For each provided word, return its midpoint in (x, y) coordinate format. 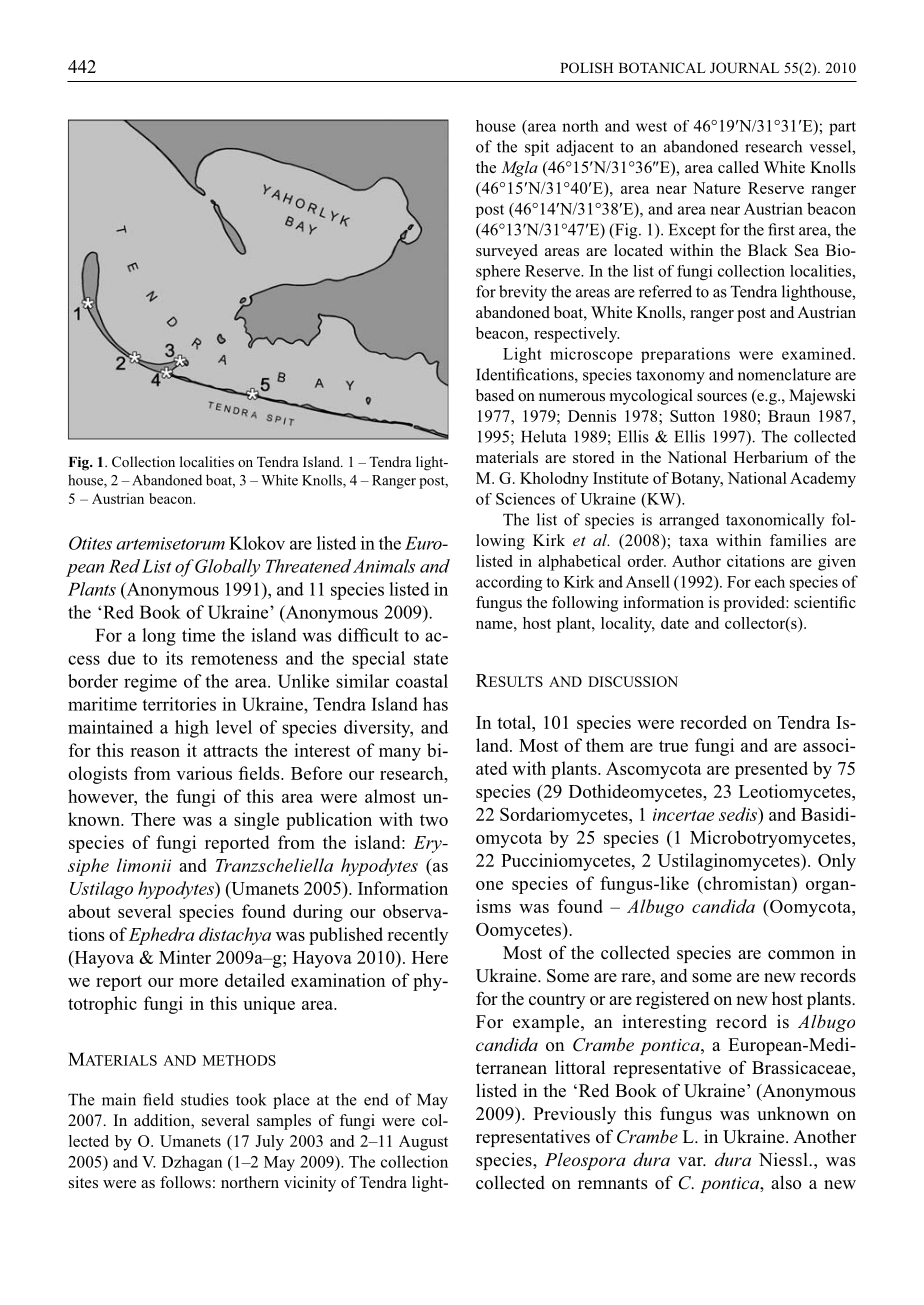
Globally (226, 568)
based (495, 395)
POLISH (586, 68)
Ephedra (162, 936)
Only (837, 862)
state (431, 659)
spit (537, 148)
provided (755, 604)
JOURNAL (744, 68)
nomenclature (784, 374)
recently (418, 936)
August (423, 1143)
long (159, 637)
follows (185, 1182)
